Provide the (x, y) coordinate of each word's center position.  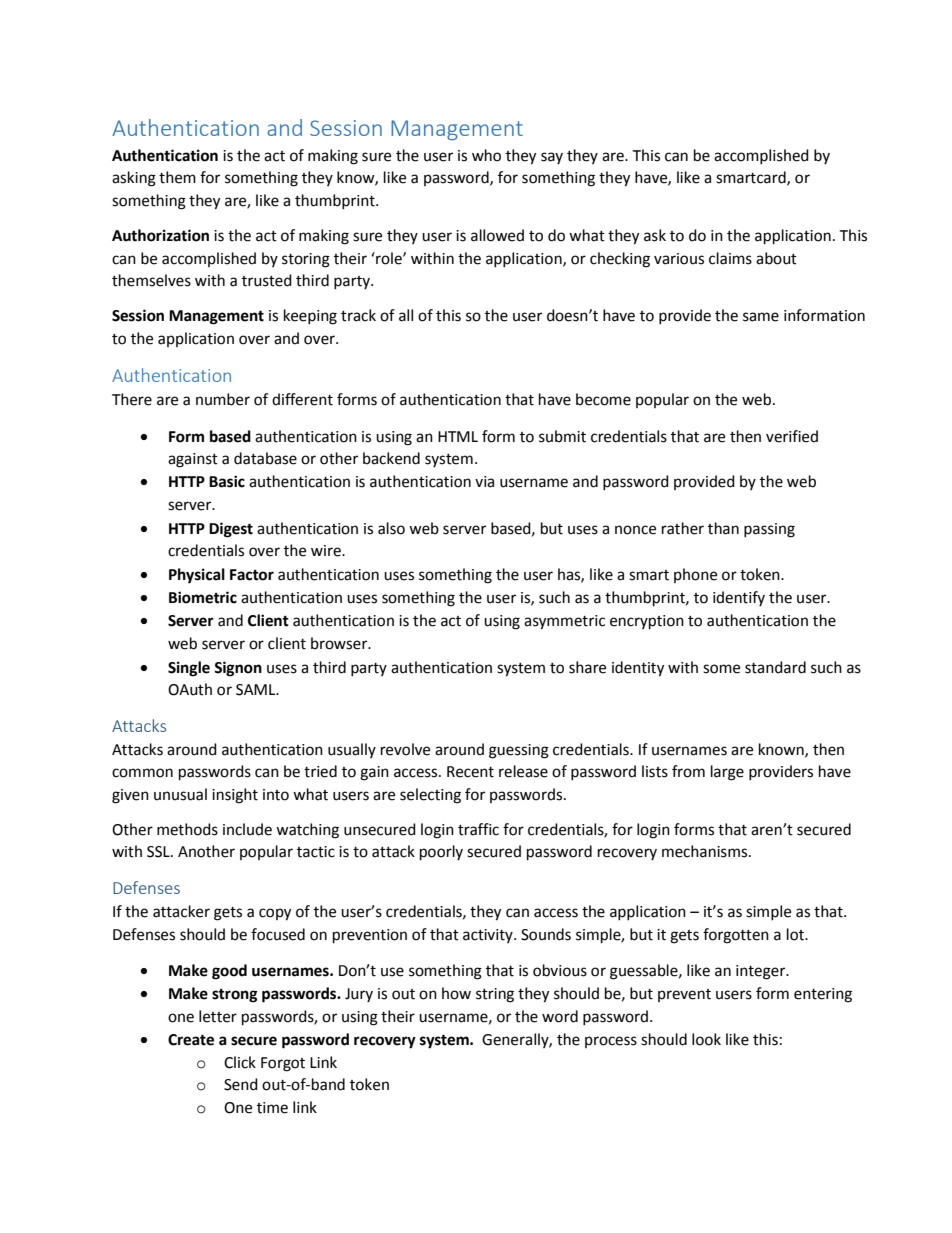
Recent (470, 772)
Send (241, 1084)
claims (730, 258)
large (727, 773)
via (484, 482)
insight (235, 796)
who (486, 155)
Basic (227, 481)
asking (134, 179)
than (723, 528)
